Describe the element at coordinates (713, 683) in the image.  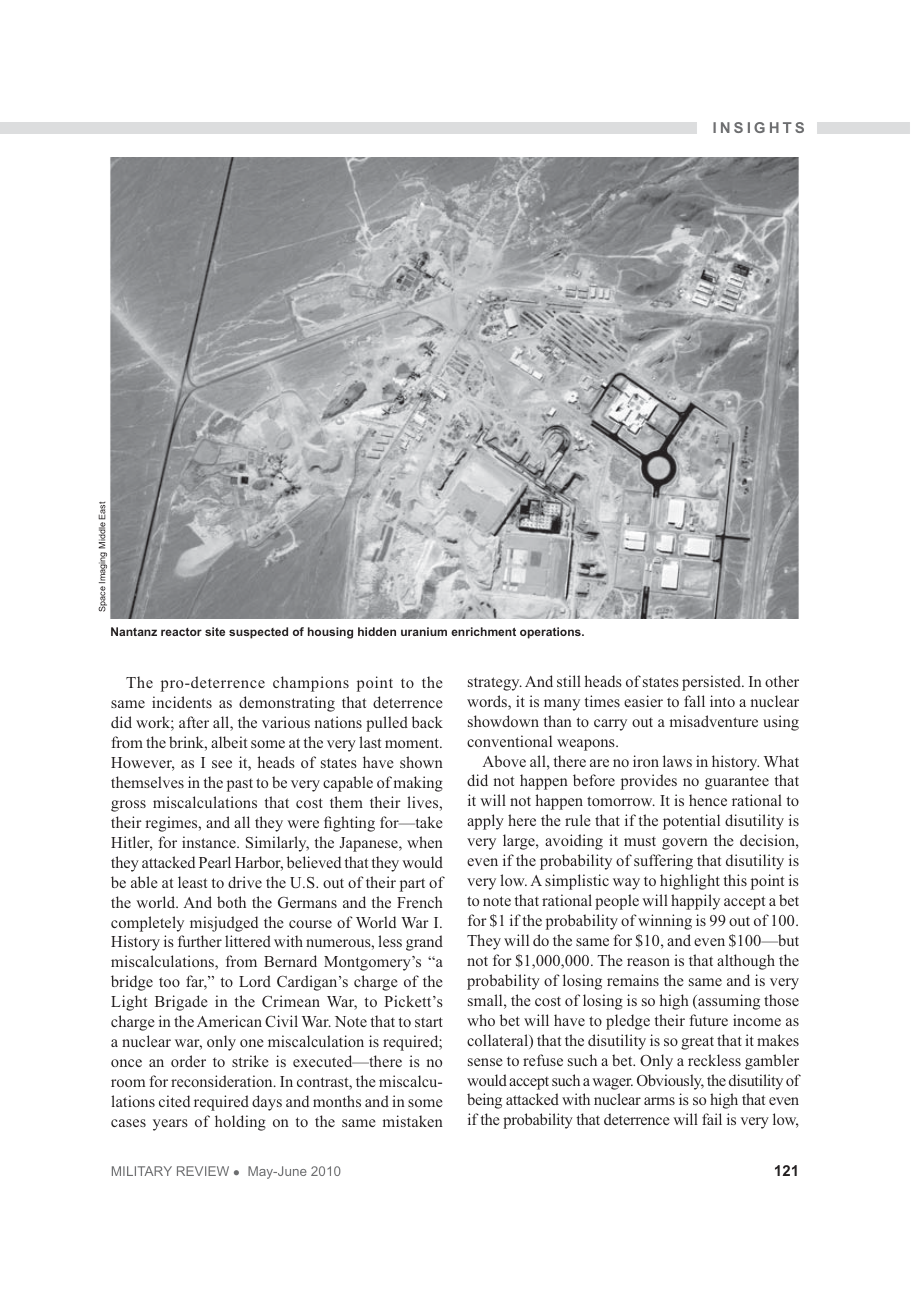
I see `persisted` at that location.
